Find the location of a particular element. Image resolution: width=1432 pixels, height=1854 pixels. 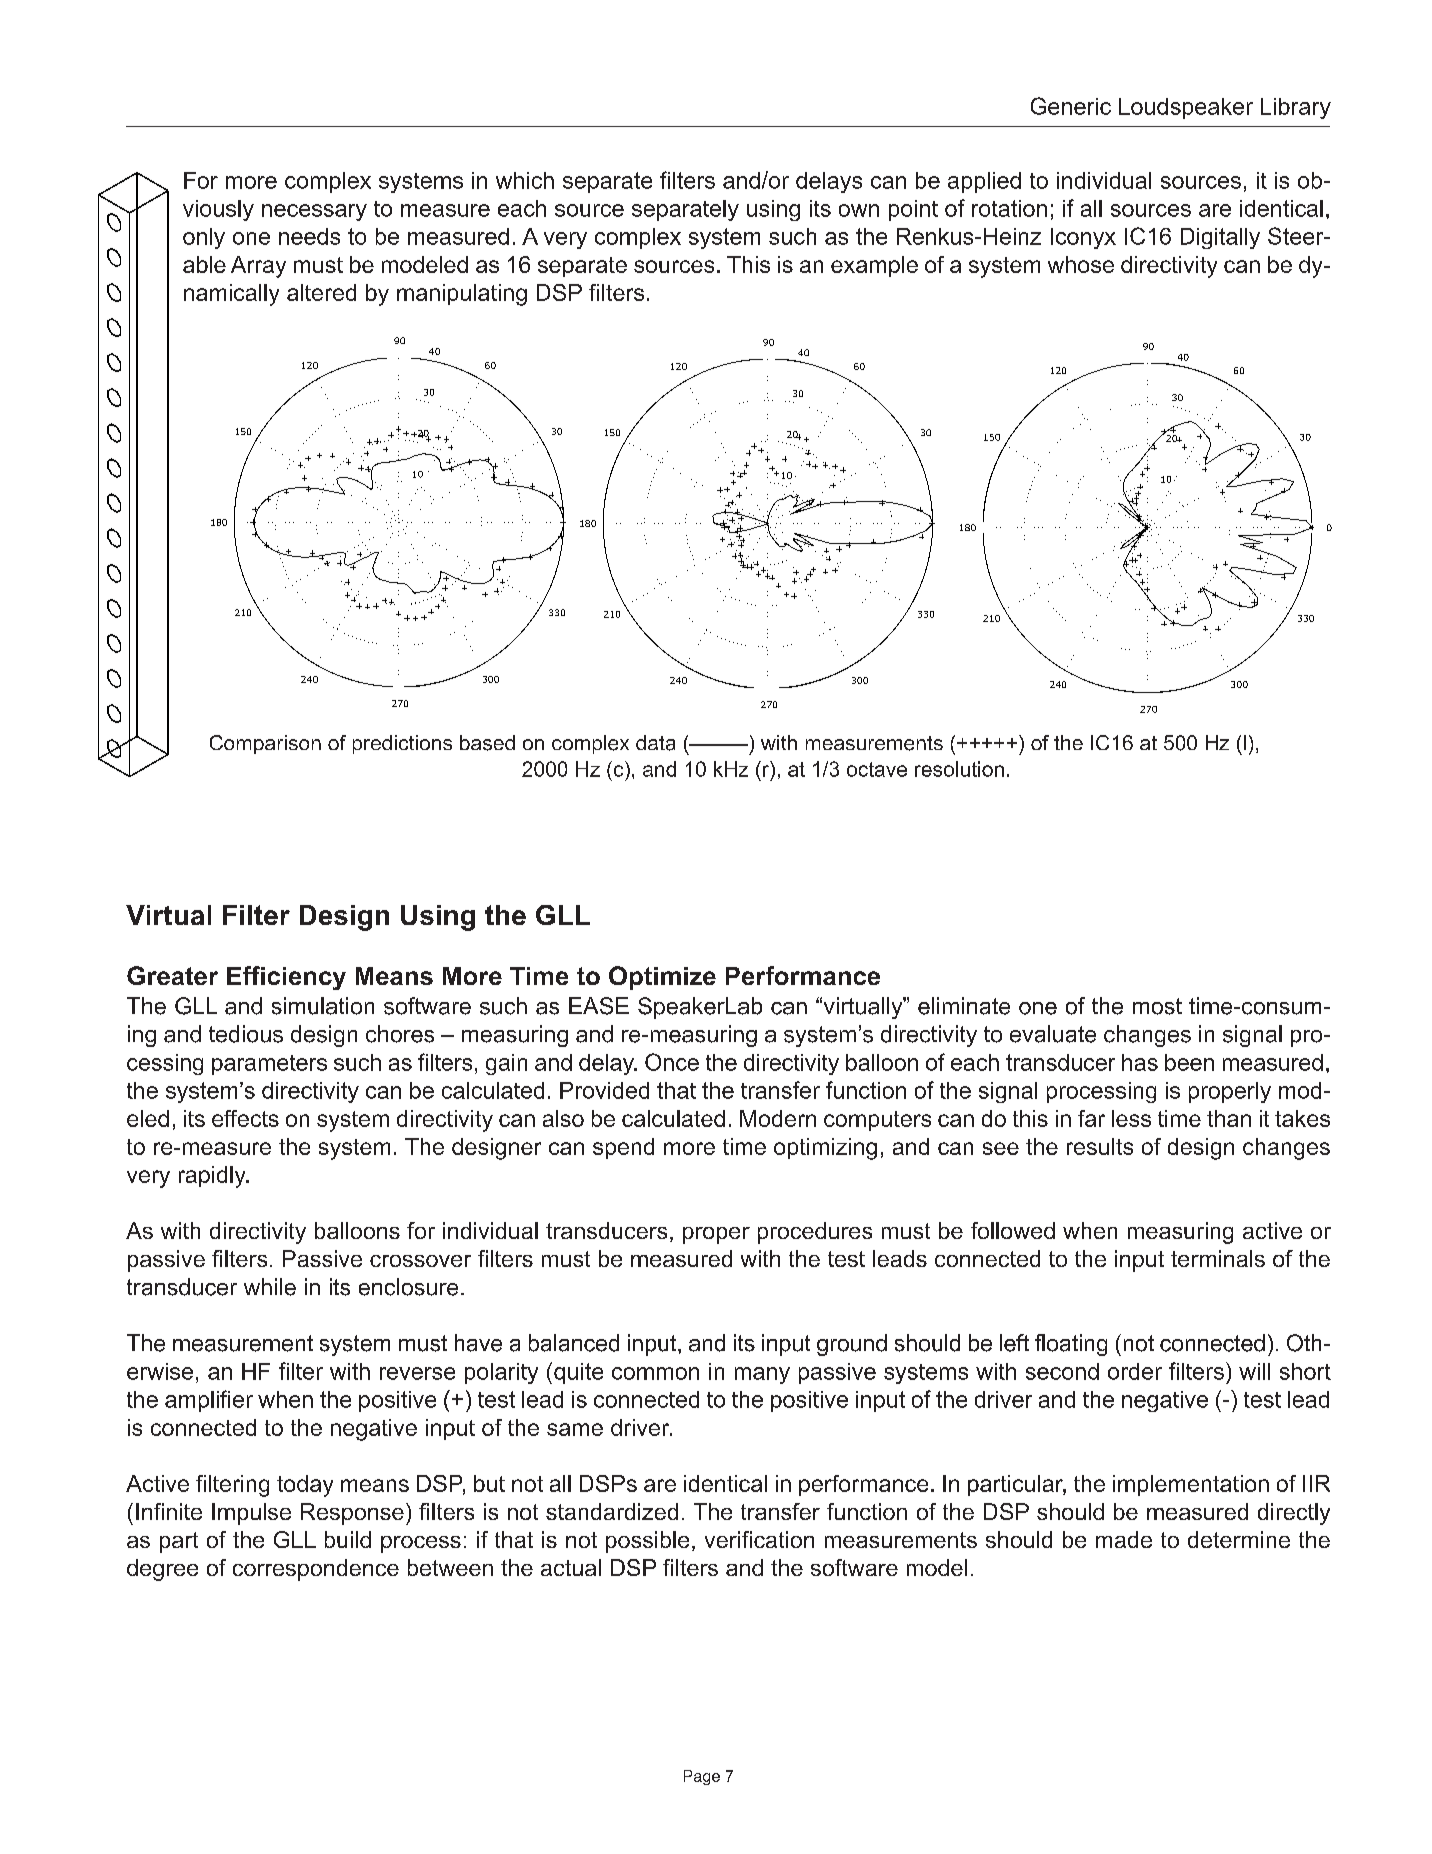

Page is located at coordinates (702, 1777).
